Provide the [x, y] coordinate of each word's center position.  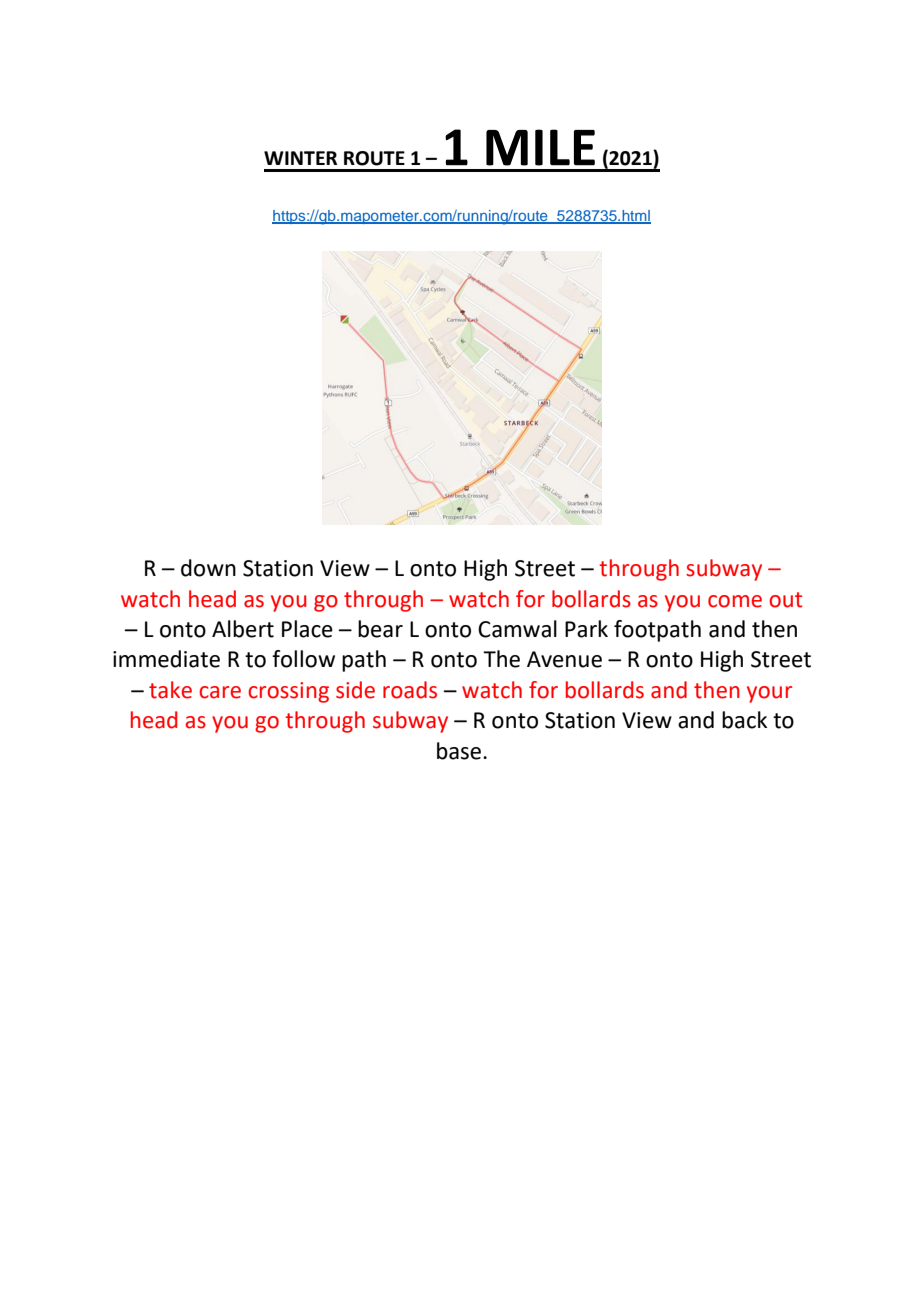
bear [380, 629]
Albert [243, 629]
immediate [166, 659]
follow [303, 659]
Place [307, 629]
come [735, 601]
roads [410, 690]
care [220, 692]
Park [586, 629]
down [208, 568]
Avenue [564, 659]
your [769, 694]
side [355, 690]
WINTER [300, 158]
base [460, 751]
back [744, 720]
